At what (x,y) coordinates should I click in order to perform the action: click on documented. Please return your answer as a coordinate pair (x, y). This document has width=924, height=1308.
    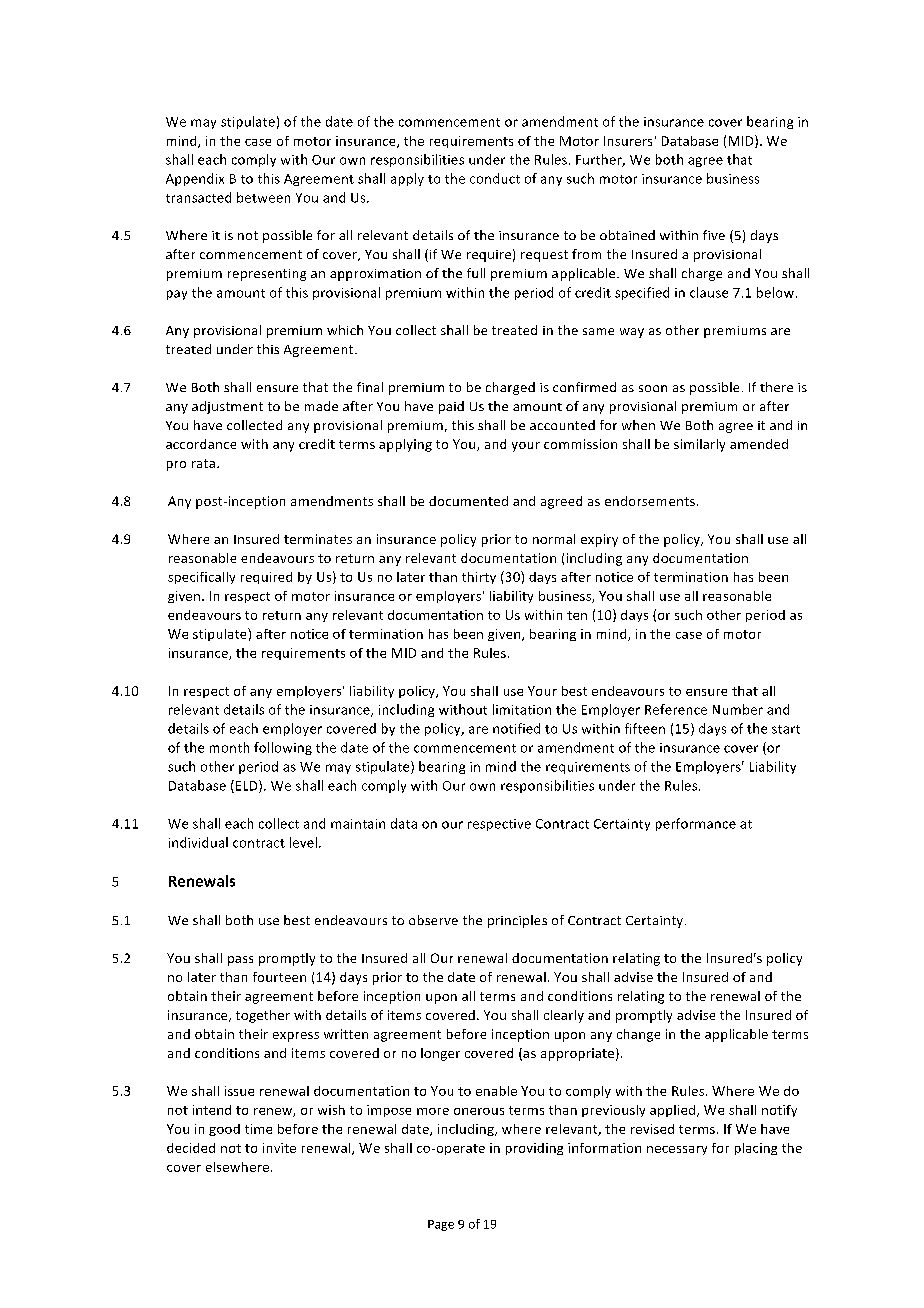
    Looking at the image, I should click on (468, 501).
